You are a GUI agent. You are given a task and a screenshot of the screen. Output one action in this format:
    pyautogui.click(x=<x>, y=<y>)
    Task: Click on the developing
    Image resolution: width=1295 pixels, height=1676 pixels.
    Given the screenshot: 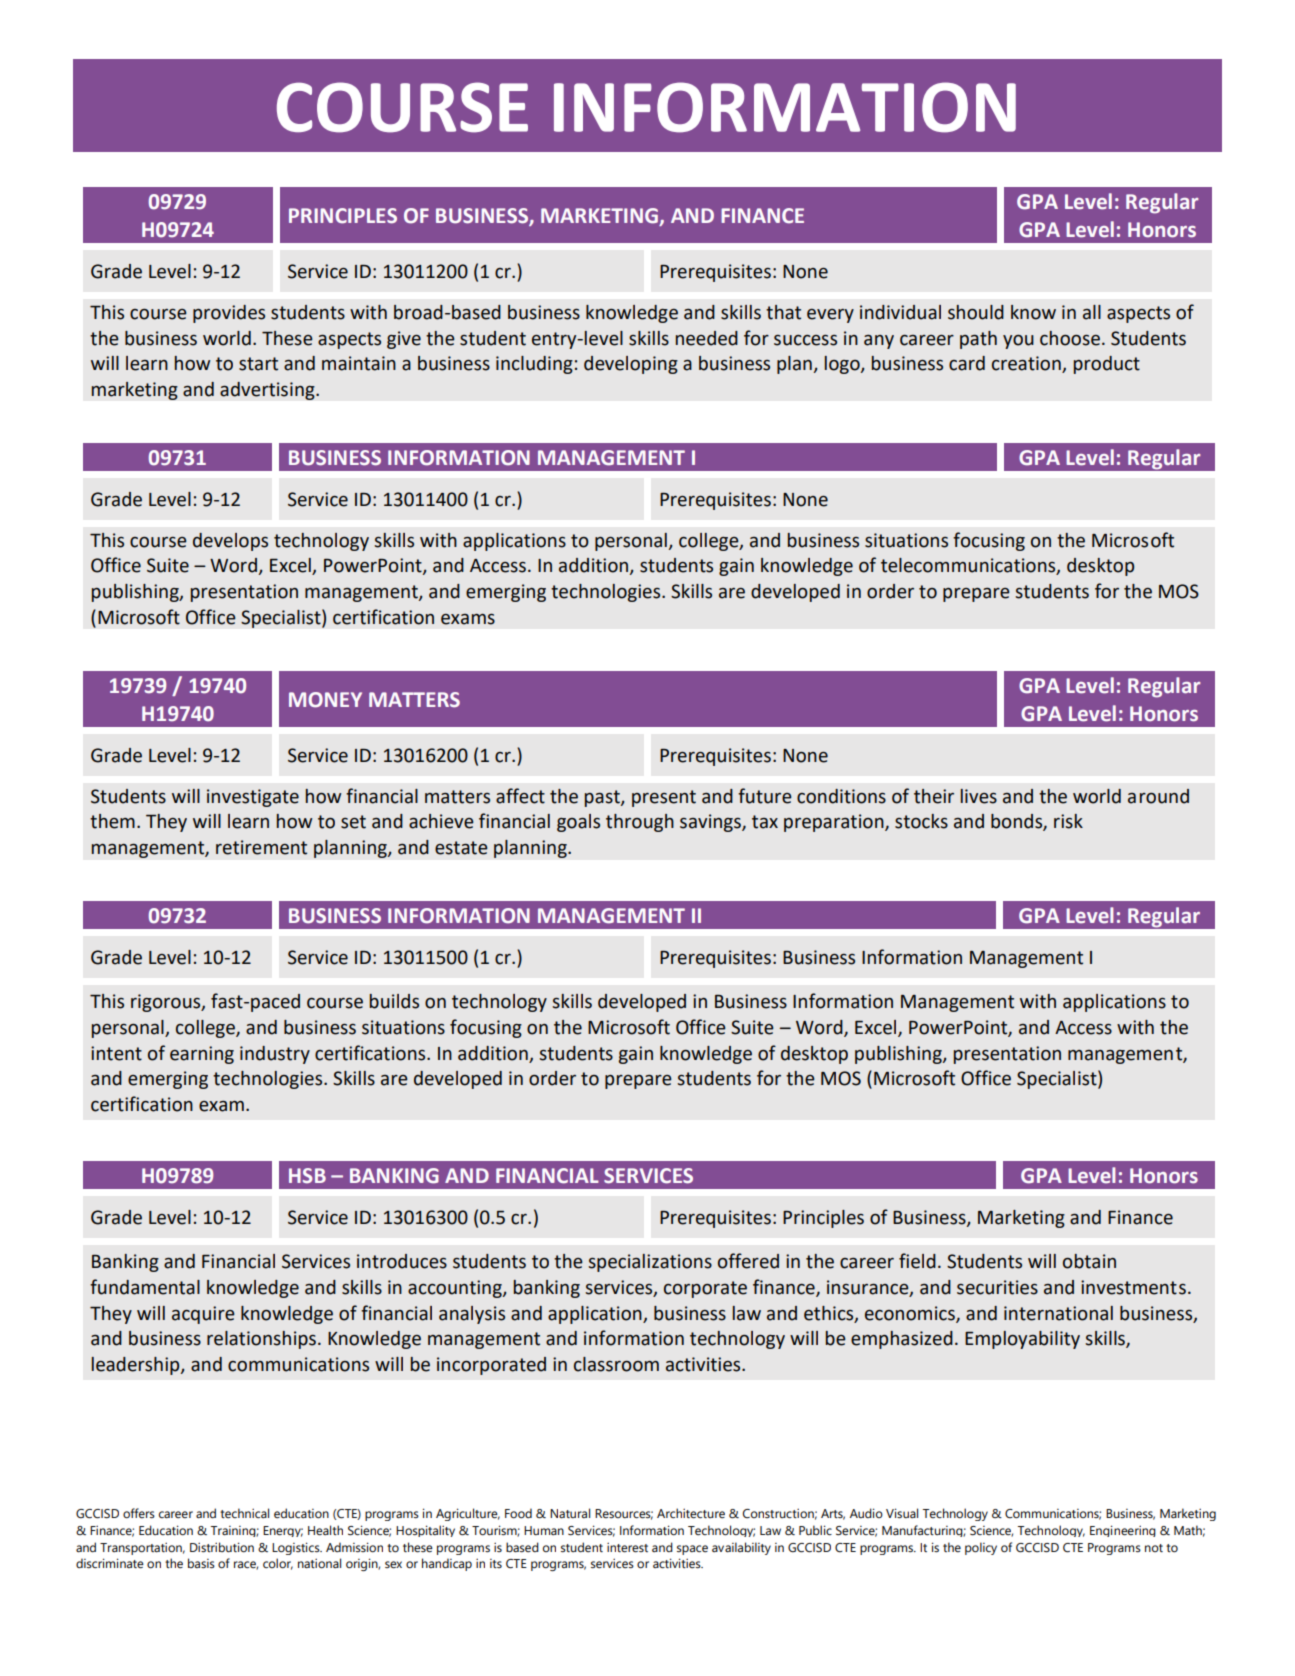 What is the action you would take?
    pyautogui.click(x=631, y=365)
